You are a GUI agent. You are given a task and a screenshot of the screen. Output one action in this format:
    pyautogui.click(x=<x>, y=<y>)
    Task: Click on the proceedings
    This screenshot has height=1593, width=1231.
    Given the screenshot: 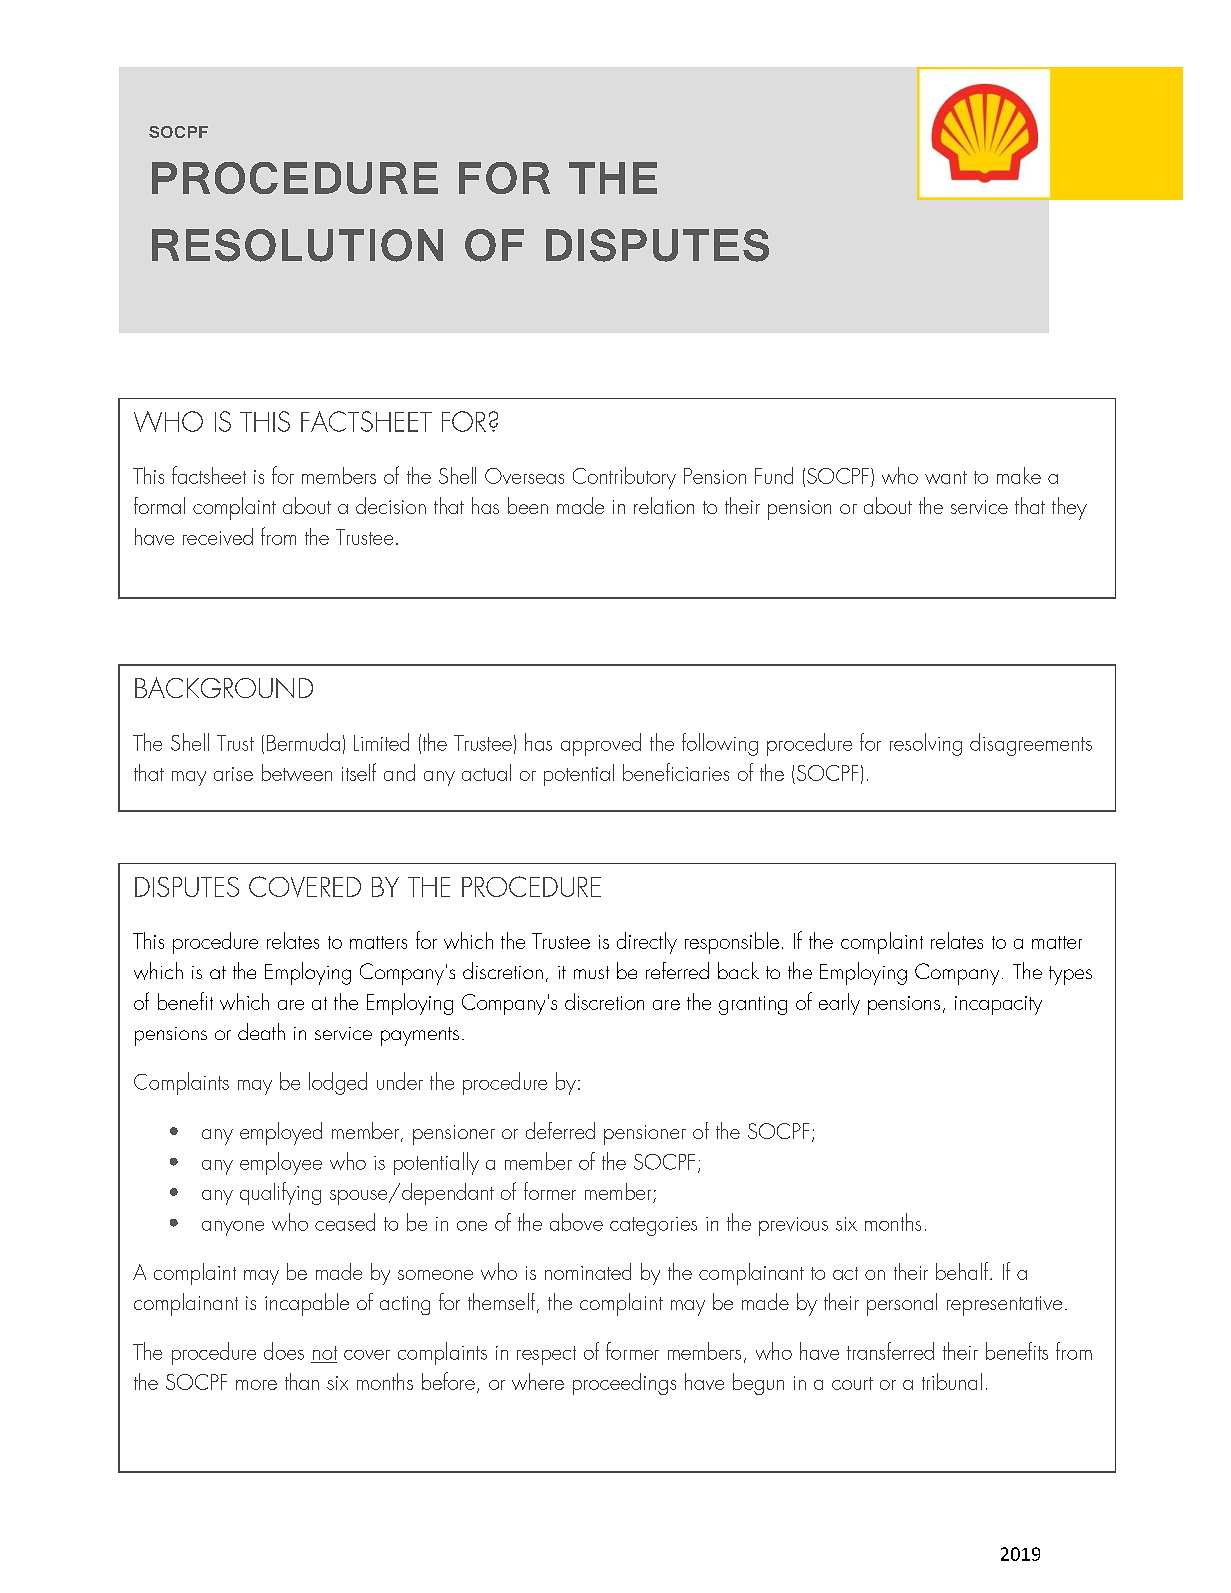 What is the action you would take?
    pyautogui.click(x=624, y=1384)
